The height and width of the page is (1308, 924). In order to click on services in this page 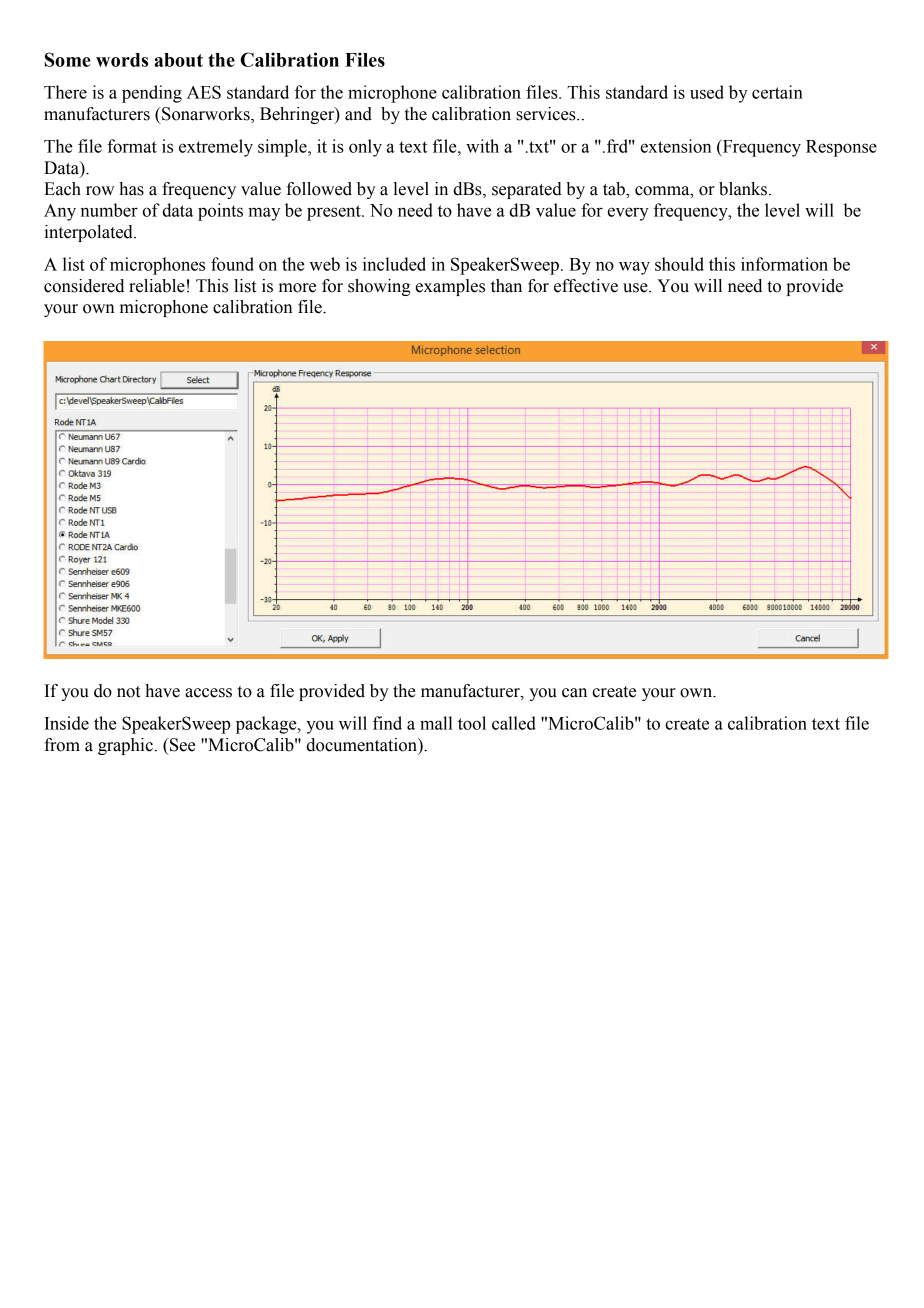, I will do `click(547, 114)`.
